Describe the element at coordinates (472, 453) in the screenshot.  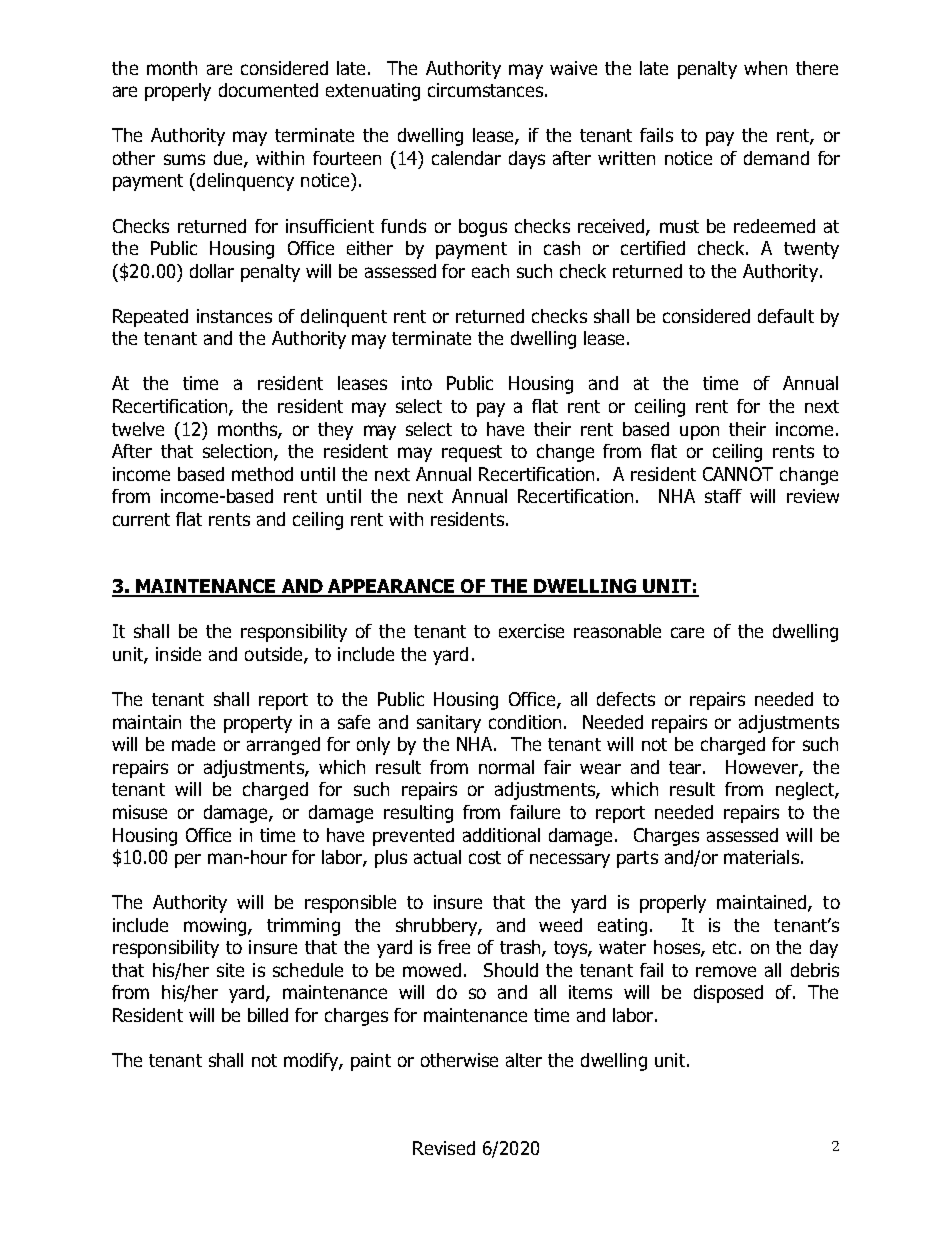
I see `request` at that location.
